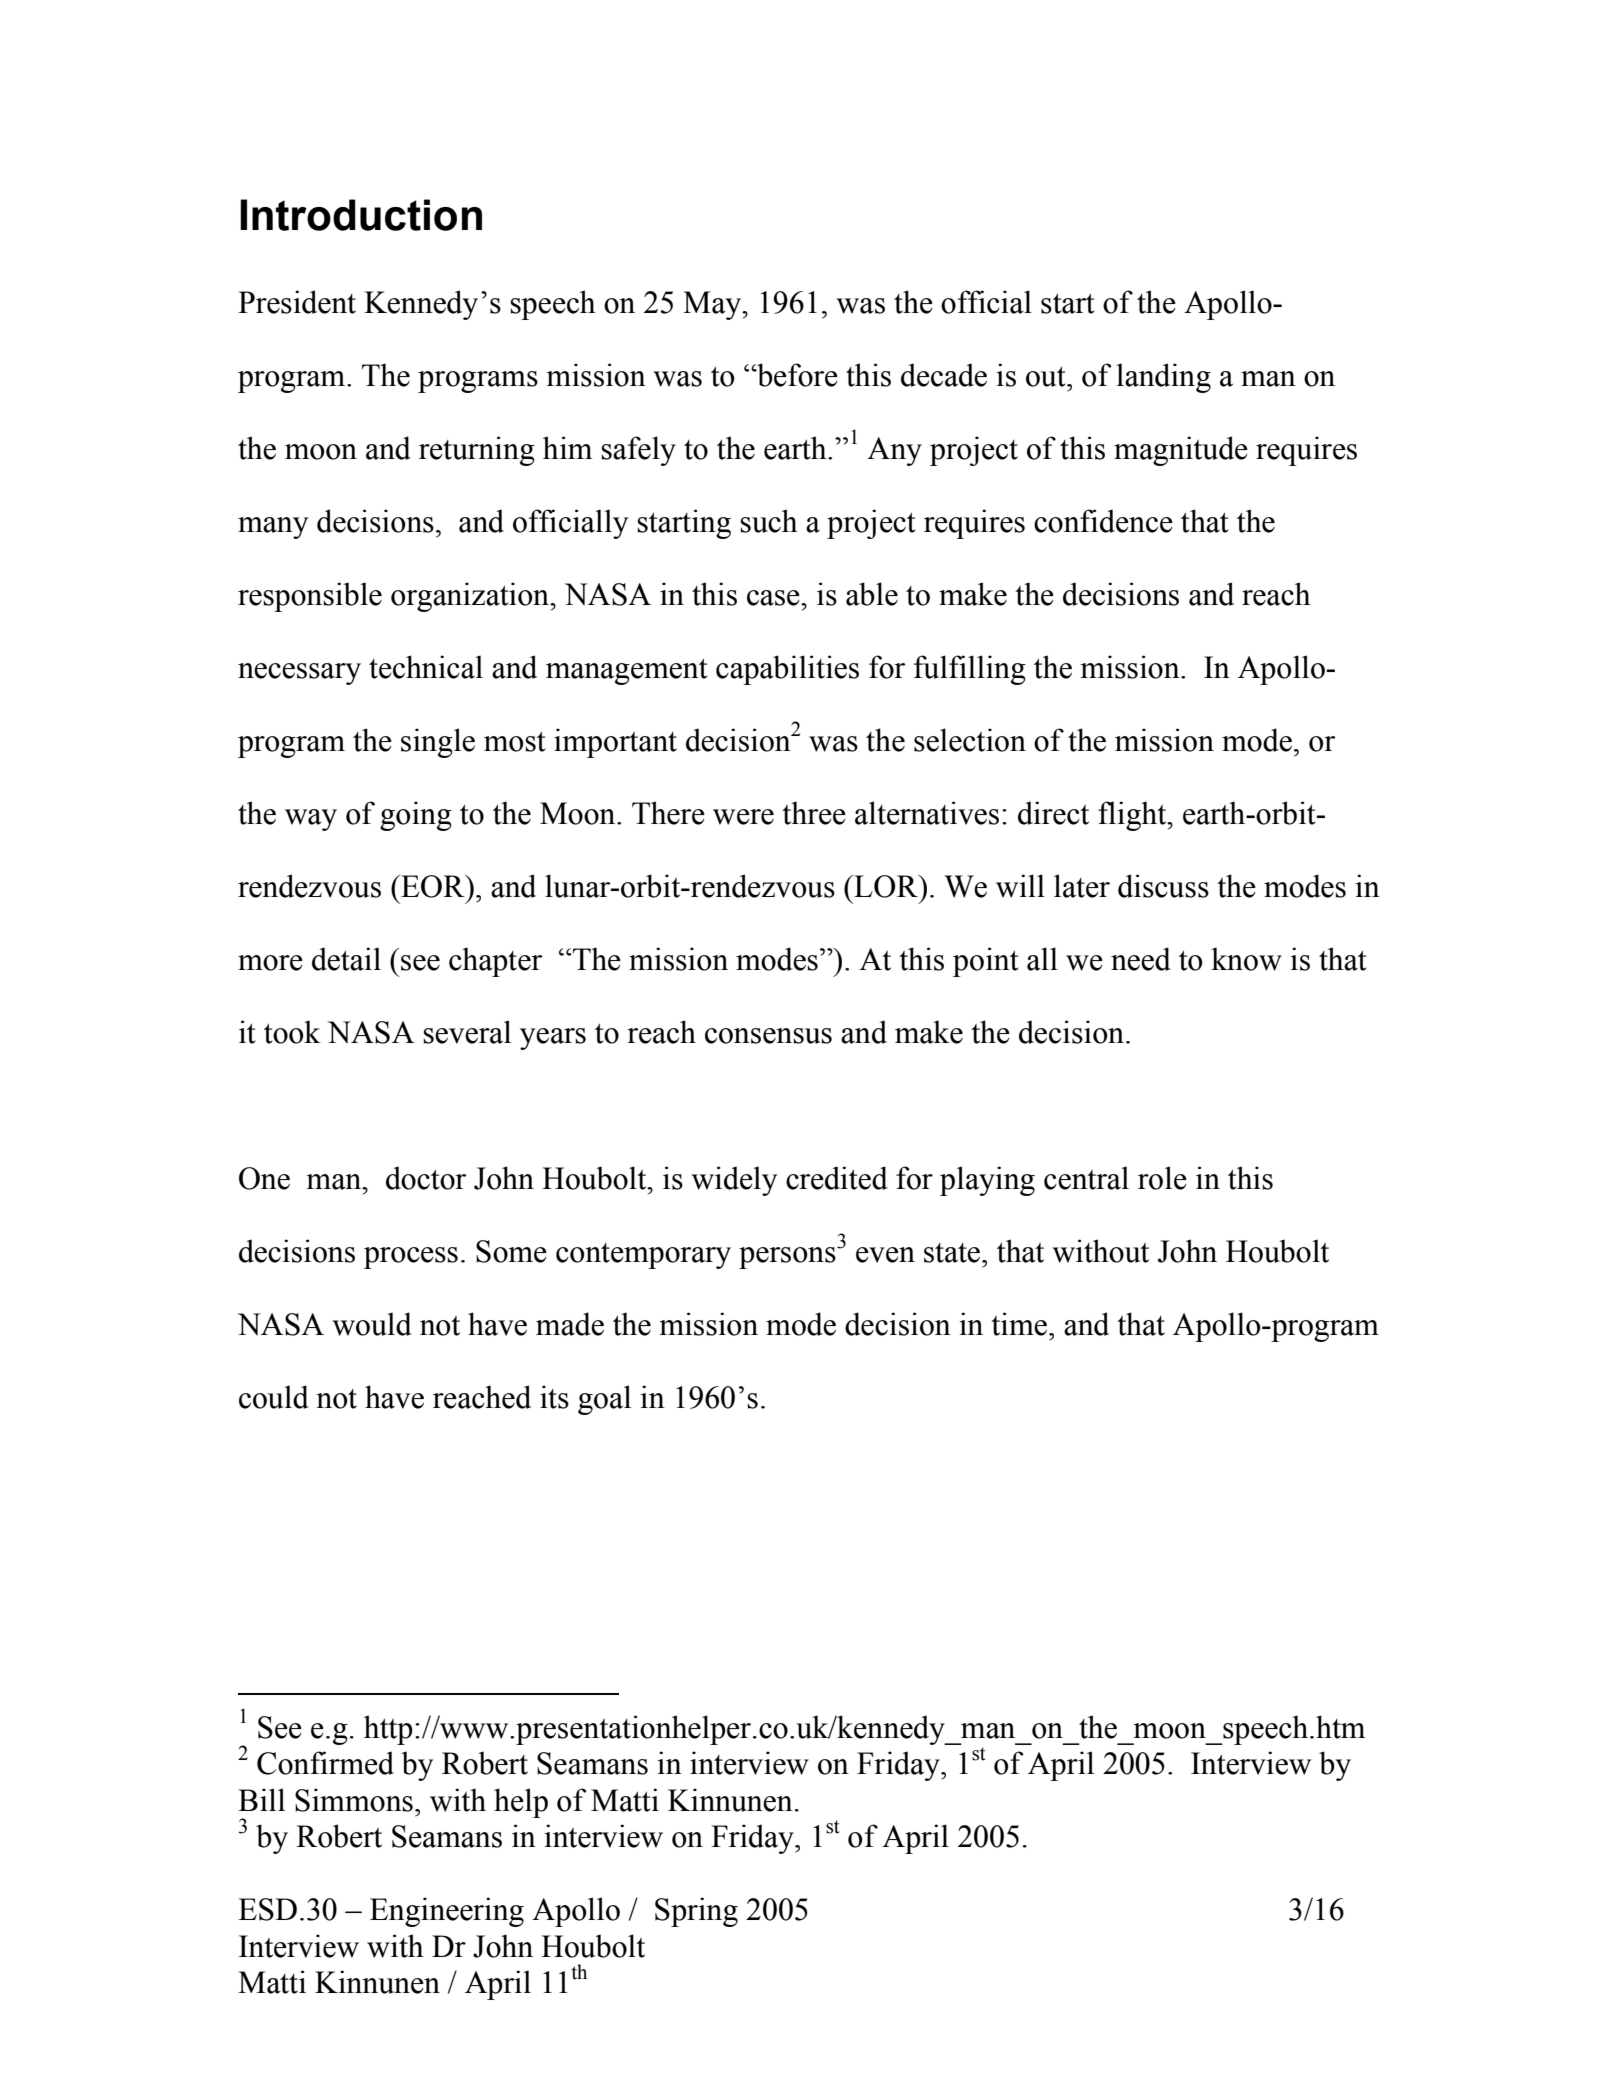  I want to click on landing, so click(1163, 378).
